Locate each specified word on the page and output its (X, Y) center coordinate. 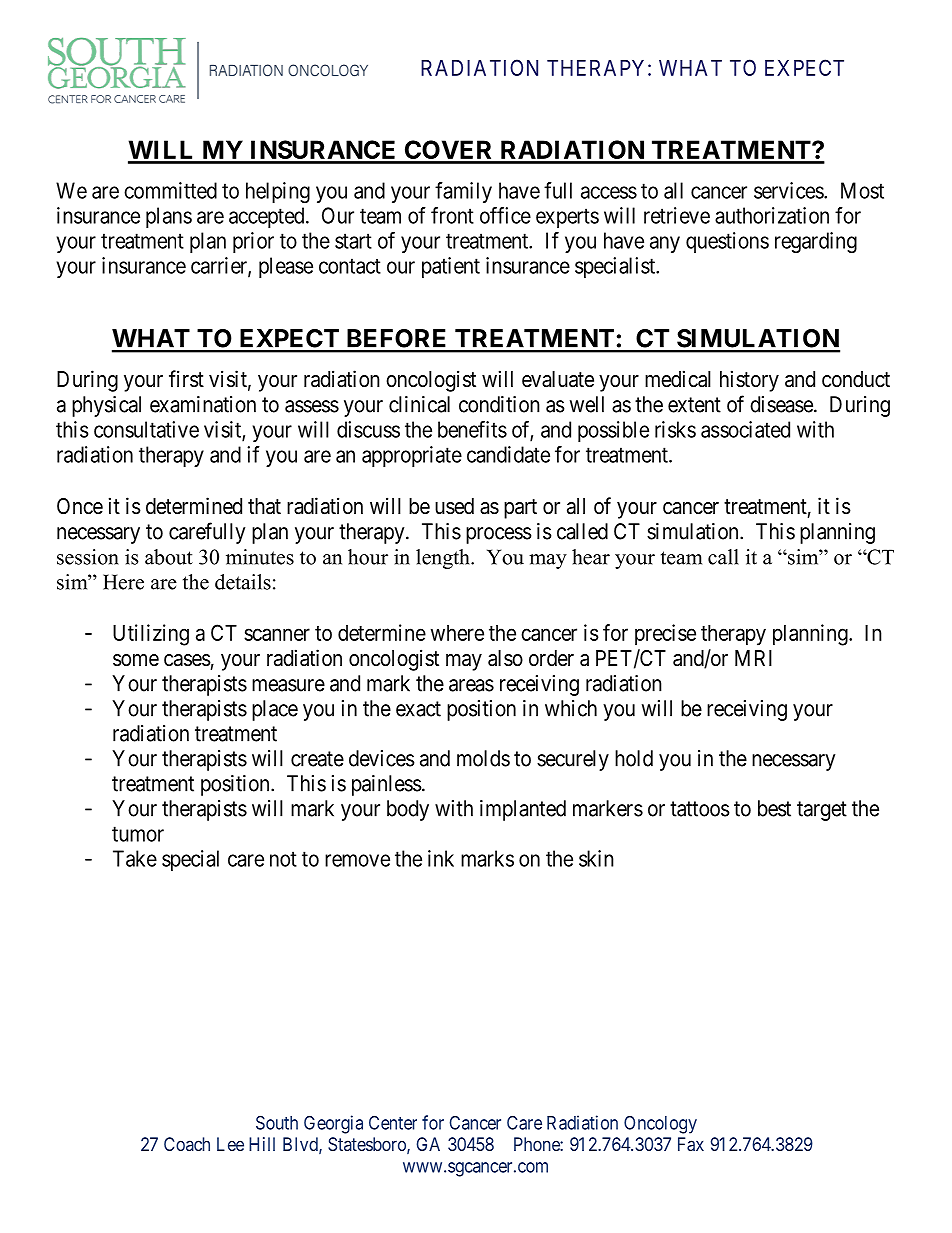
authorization (772, 215)
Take (135, 858)
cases (187, 660)
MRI (753, 658)
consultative (146, 429)
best (774, 808)
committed (170, 190)
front (452, 215)
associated (745, 429)
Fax (691, 1144)
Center (393, 1122)
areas (471, 685)
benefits (472, 429)
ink (441, 858)
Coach (187, 1144)
